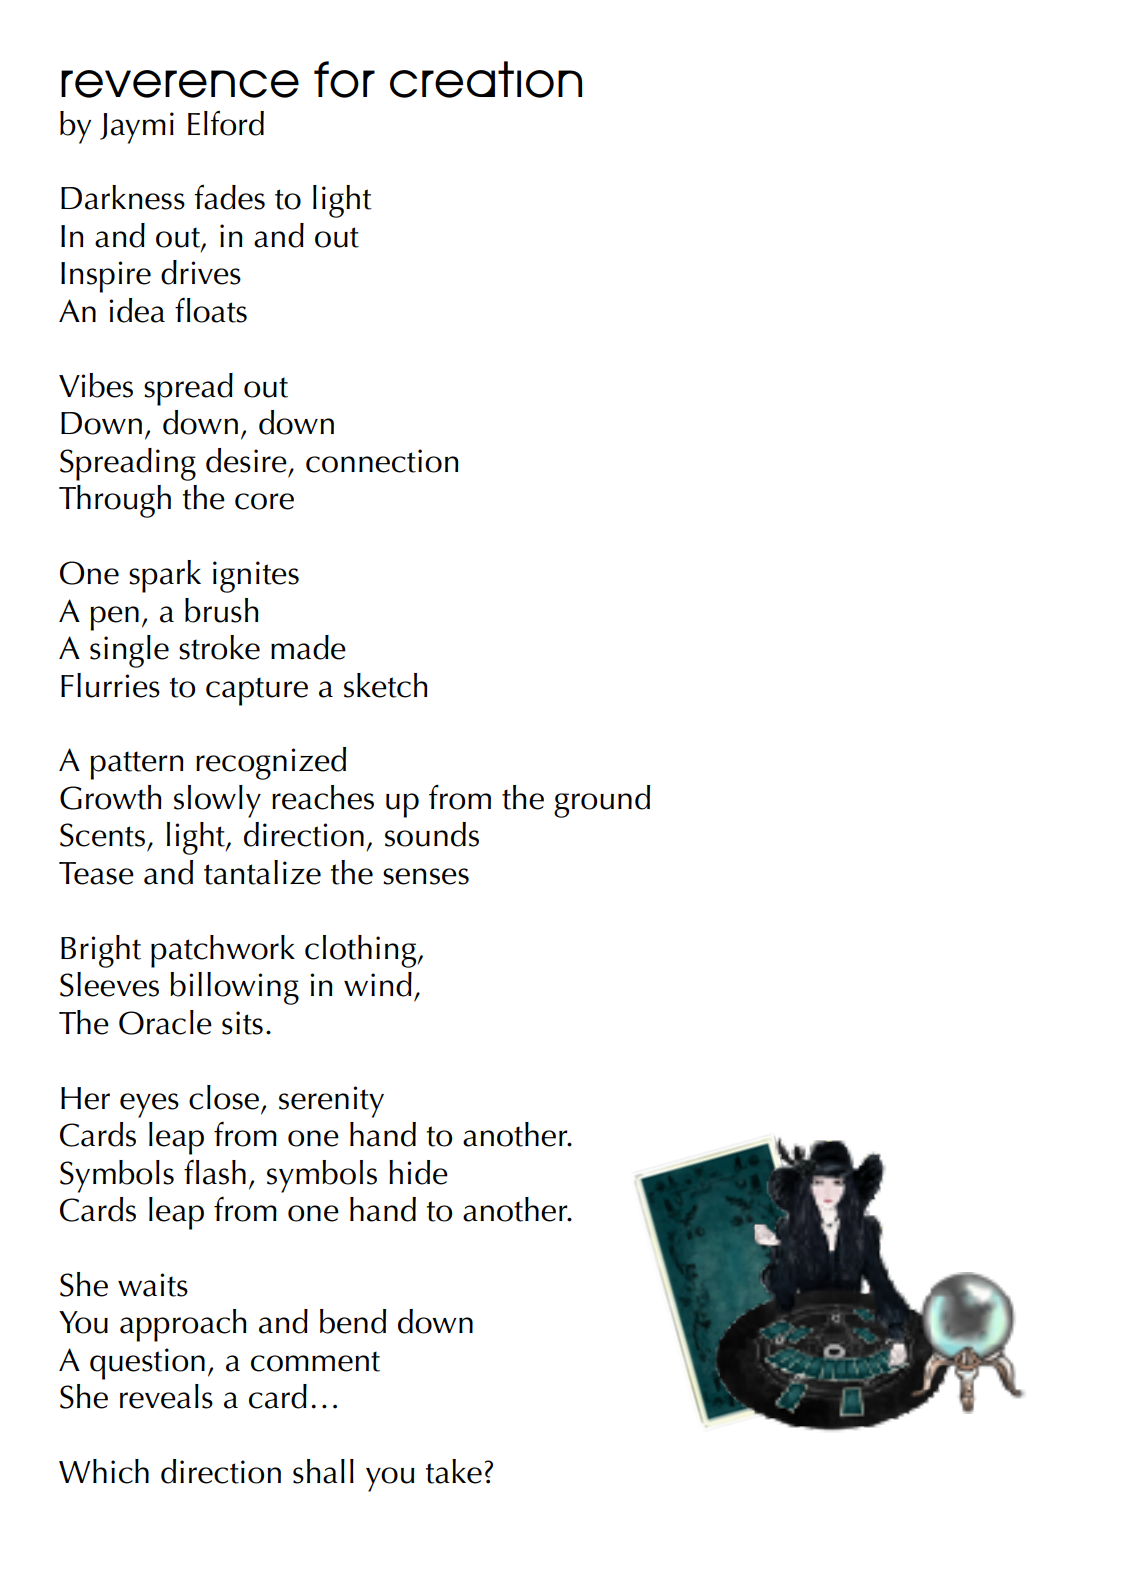 The image size is (1123, 1593). Describe the element at coordinates (229, 197) in the screenshot. I see `fades` at that location.
